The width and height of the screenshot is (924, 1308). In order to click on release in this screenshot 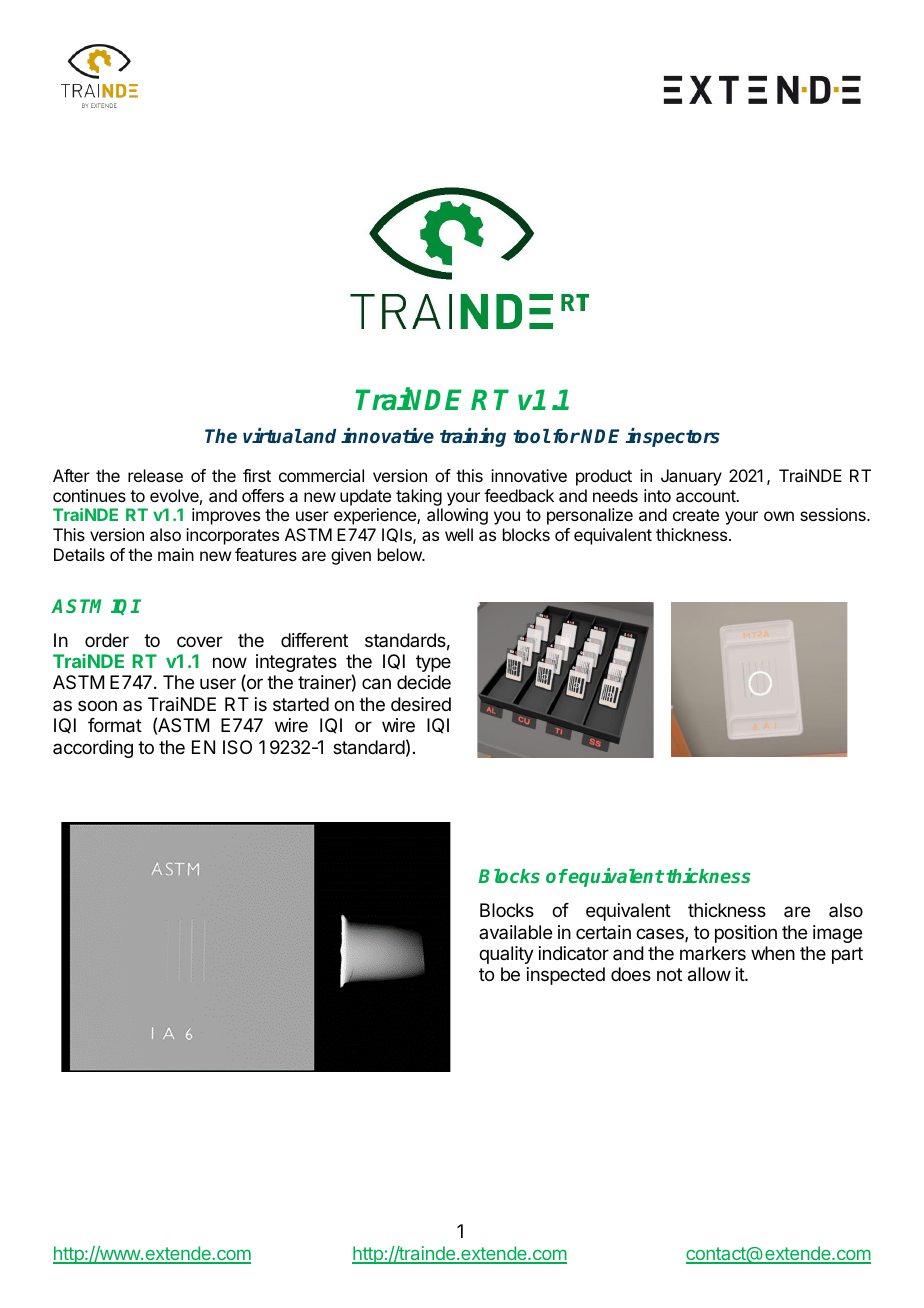, I will do `click(155, 475)`.
